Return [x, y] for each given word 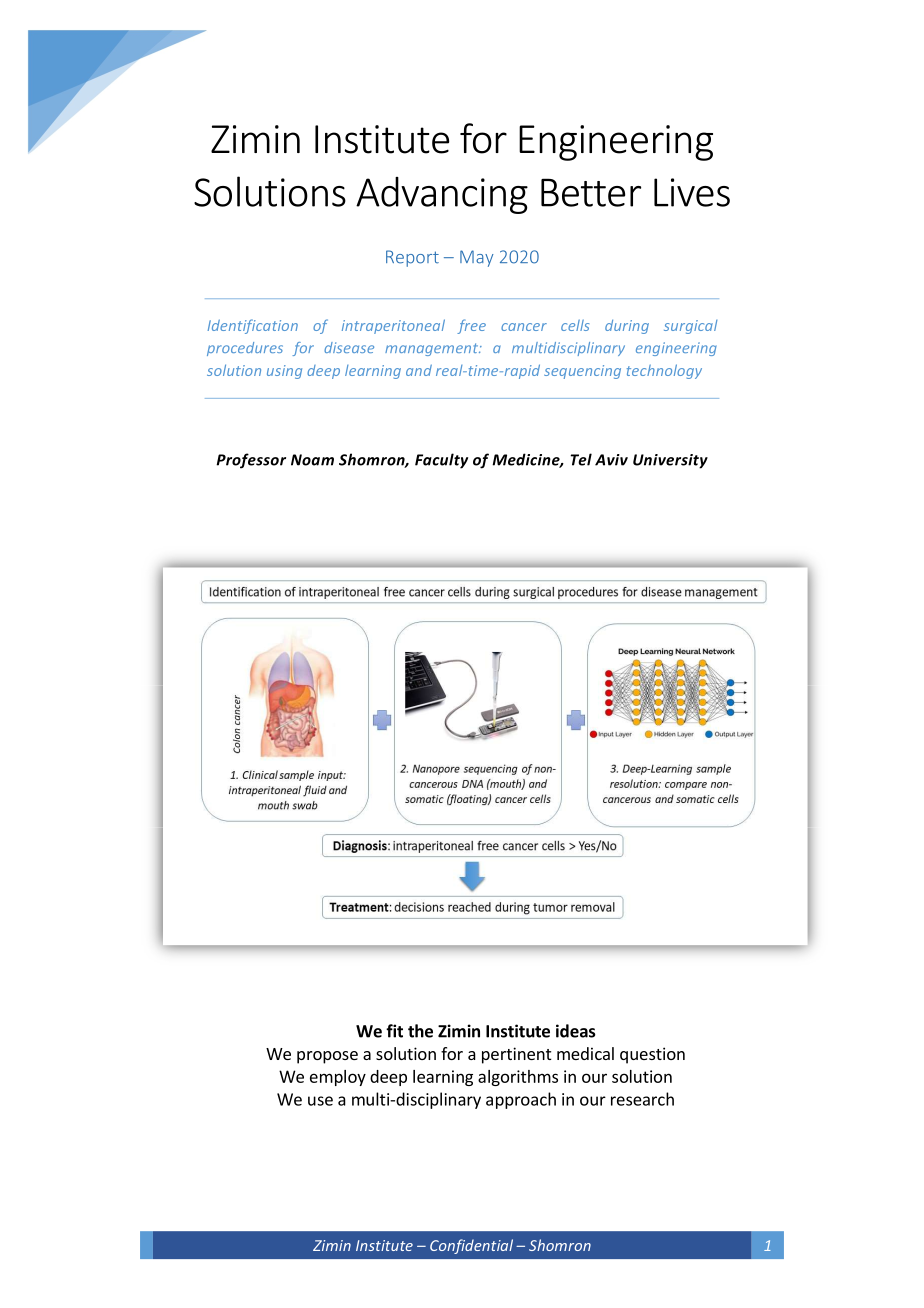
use [320, 1101]
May [476, 258]
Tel [581, 459]
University [670, 461]
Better [591, 192]
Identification [252, 326]
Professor [251, 461]
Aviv [611, 460]
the [420, 1031]
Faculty [441, 461]
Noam [312, 460]
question [652, 1055]
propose [327, 1057]
